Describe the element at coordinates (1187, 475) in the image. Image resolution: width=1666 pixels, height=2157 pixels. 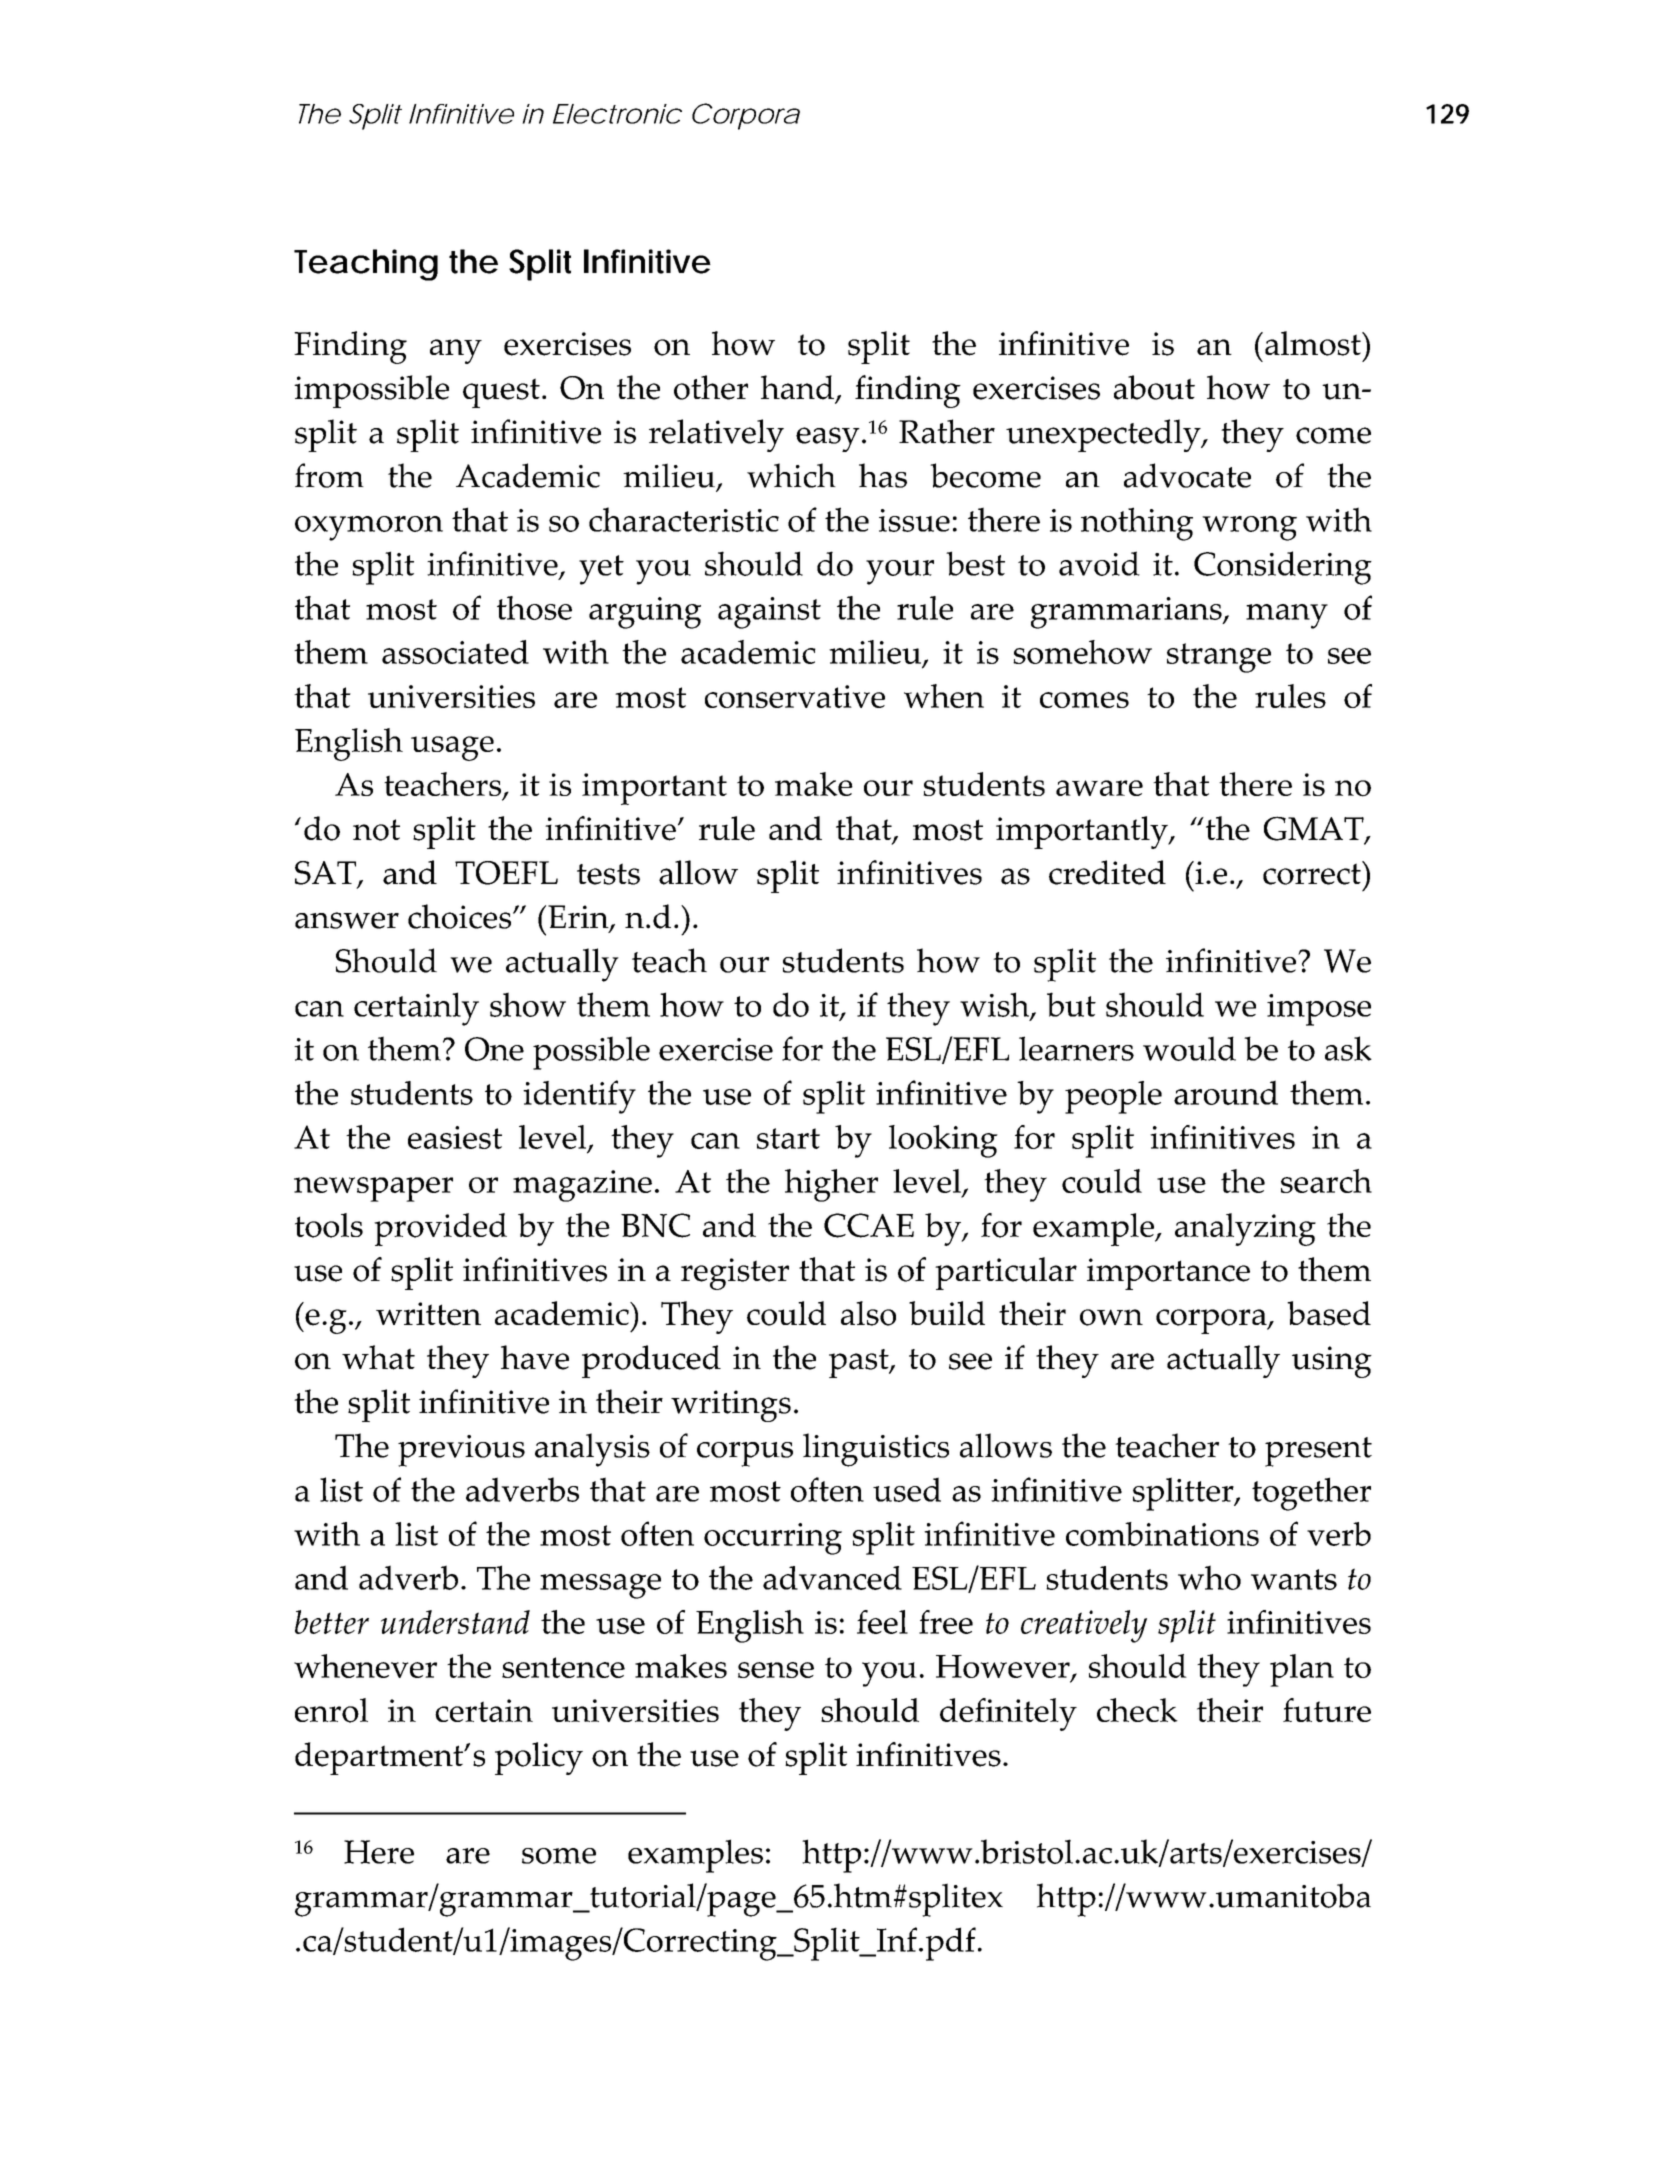
I see `advocate` at that location.
